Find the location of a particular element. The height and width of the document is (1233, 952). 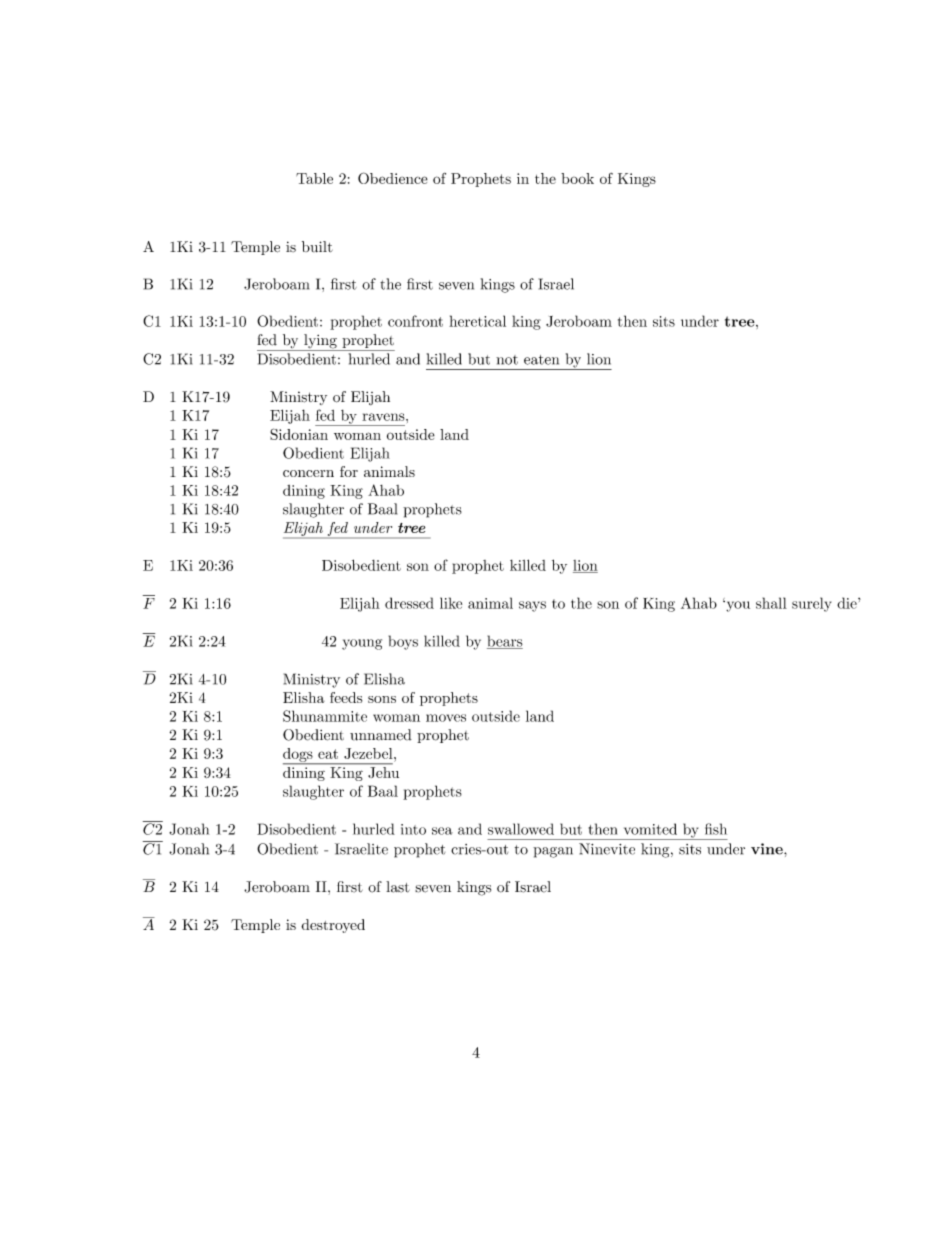

eaten is located at coordinates (541, 360).
